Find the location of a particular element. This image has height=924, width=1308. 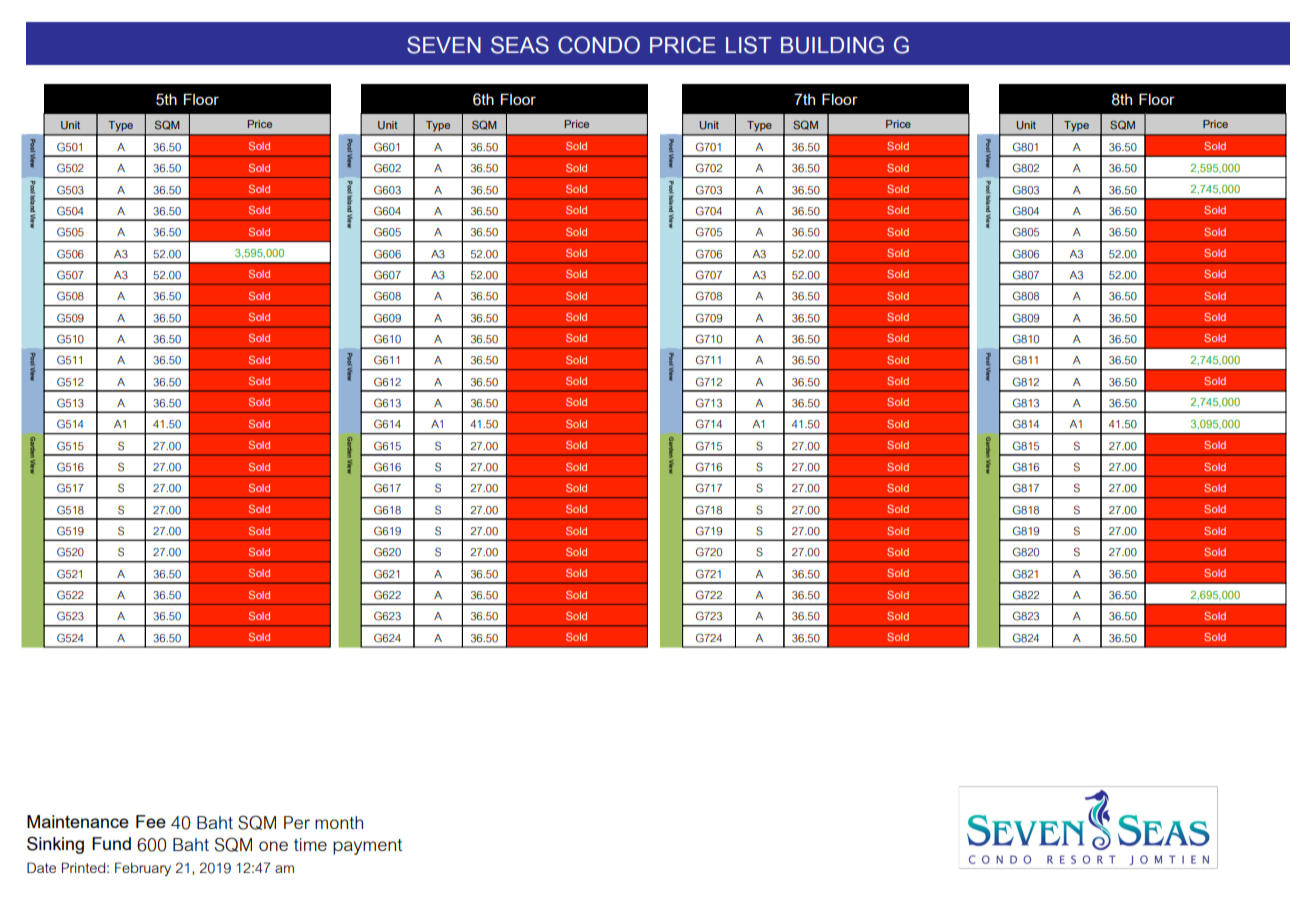

payment is located at coordinates (367, 847).
